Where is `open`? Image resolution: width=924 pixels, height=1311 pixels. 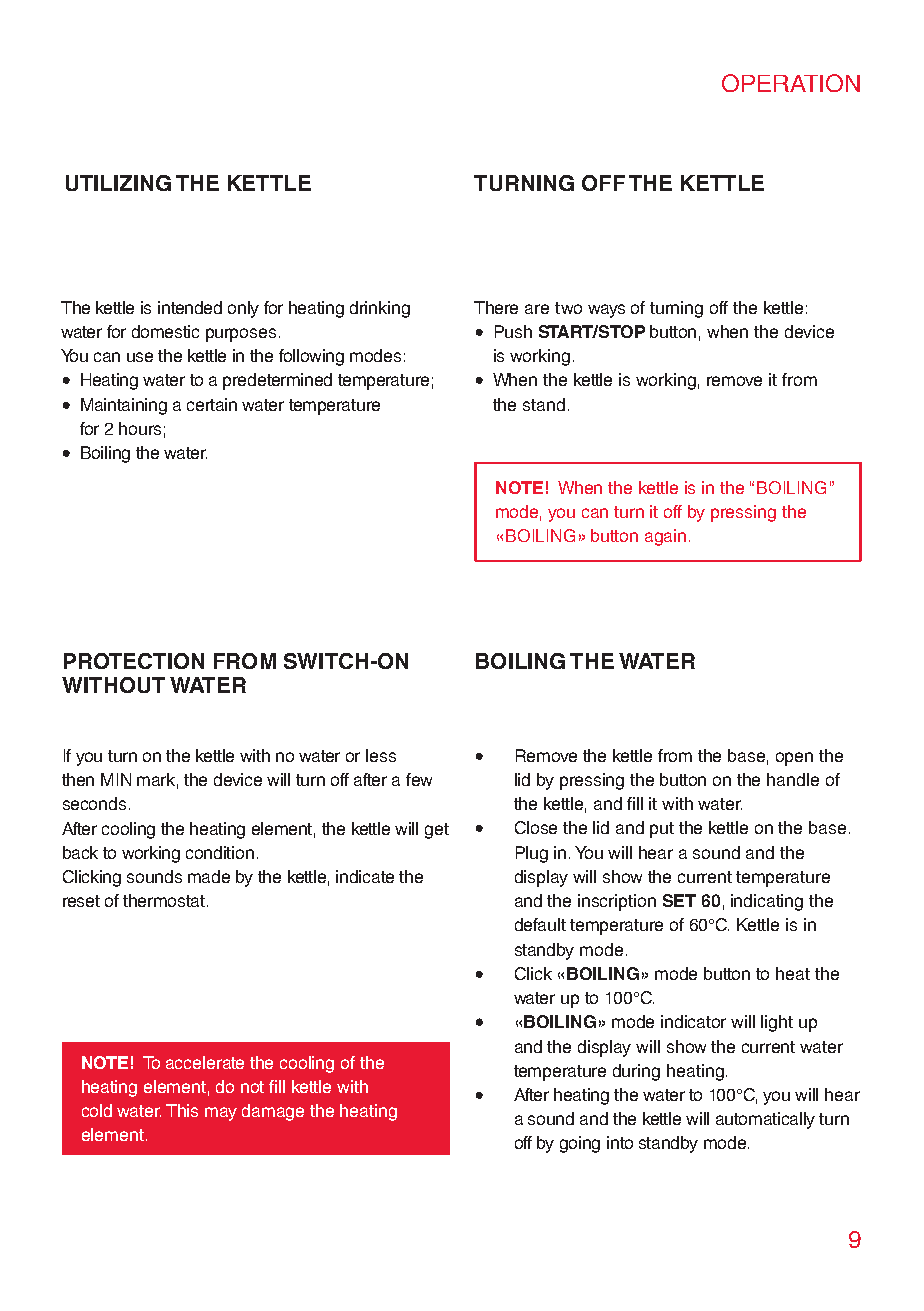
open is located at coordinates (794, 759).
